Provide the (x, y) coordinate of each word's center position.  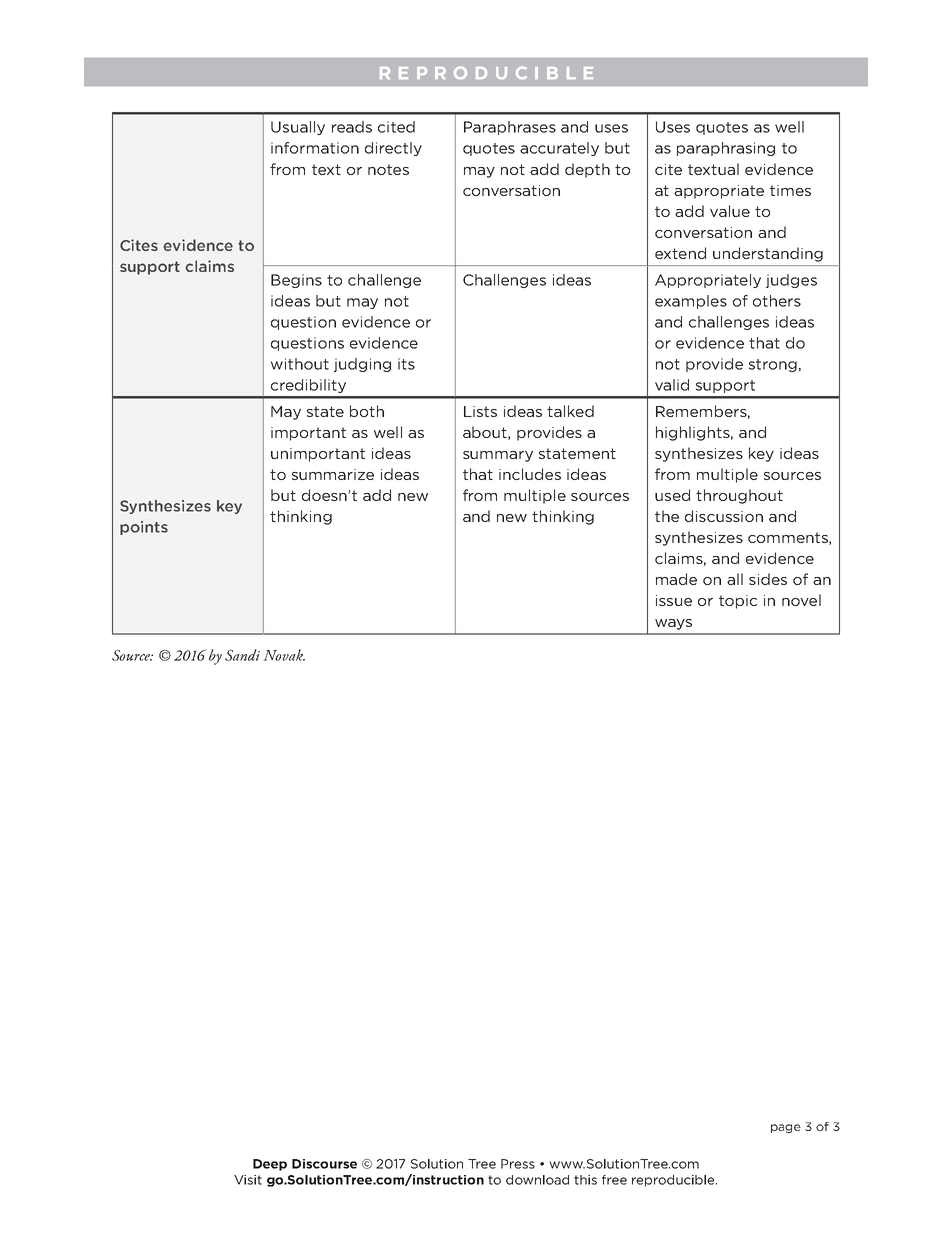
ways (673, 624)
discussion (724, 516)
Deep (270, 1165)
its (406, 364)
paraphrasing (726, 149)
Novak (284, 655)
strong (773, 365)
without (300, 364)
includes (530, 474)
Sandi (242, 655)
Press (518, 1164)
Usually (298, 128)
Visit (248, 1180)
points (144, 528)
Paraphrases (510, 128)
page (786, 1128)
